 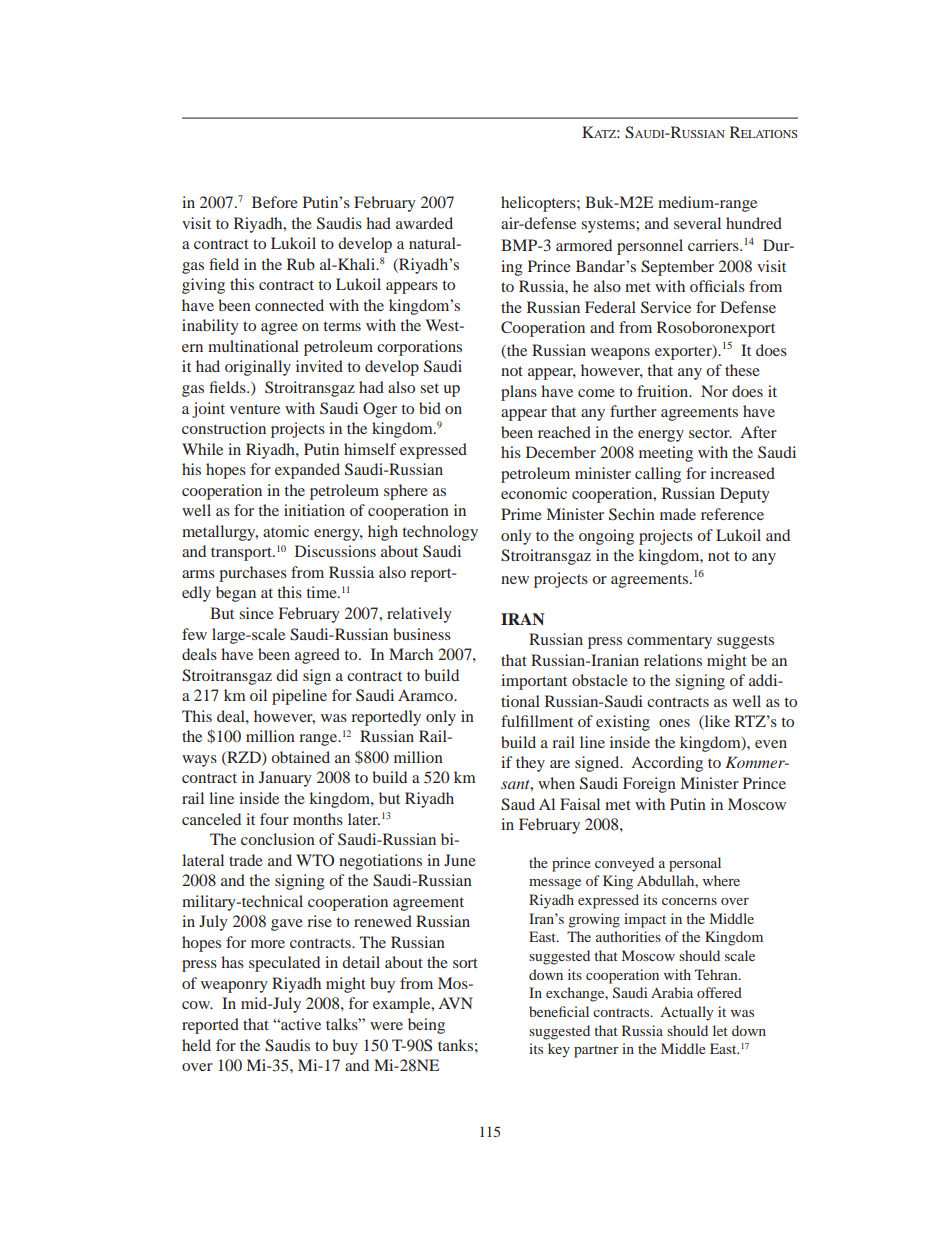 What do you see at coordinates (669, 642) in the document?
I see `commentary` at bounding box center [669, 642].
